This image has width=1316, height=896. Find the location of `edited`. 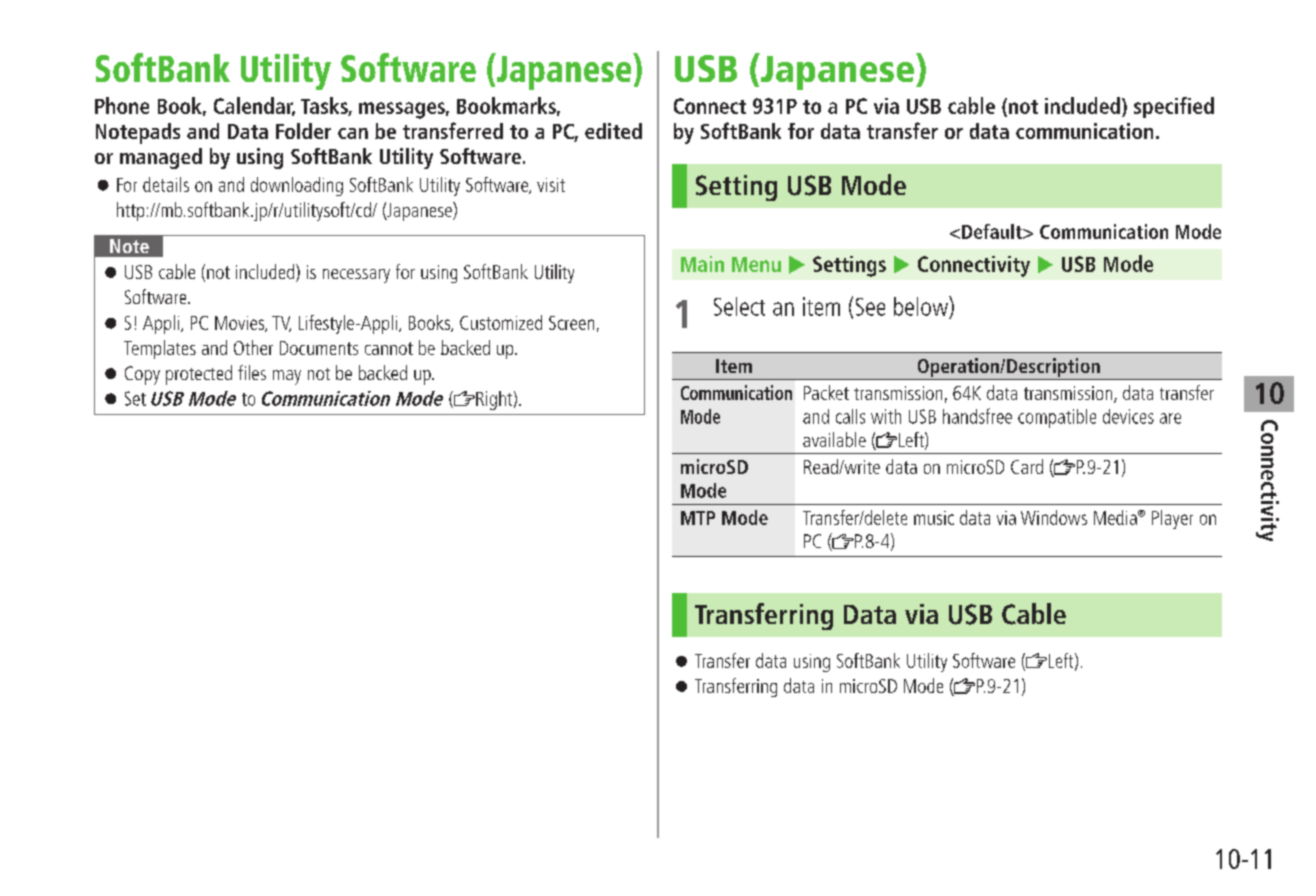

edited is located at coordinates (613, 131).
